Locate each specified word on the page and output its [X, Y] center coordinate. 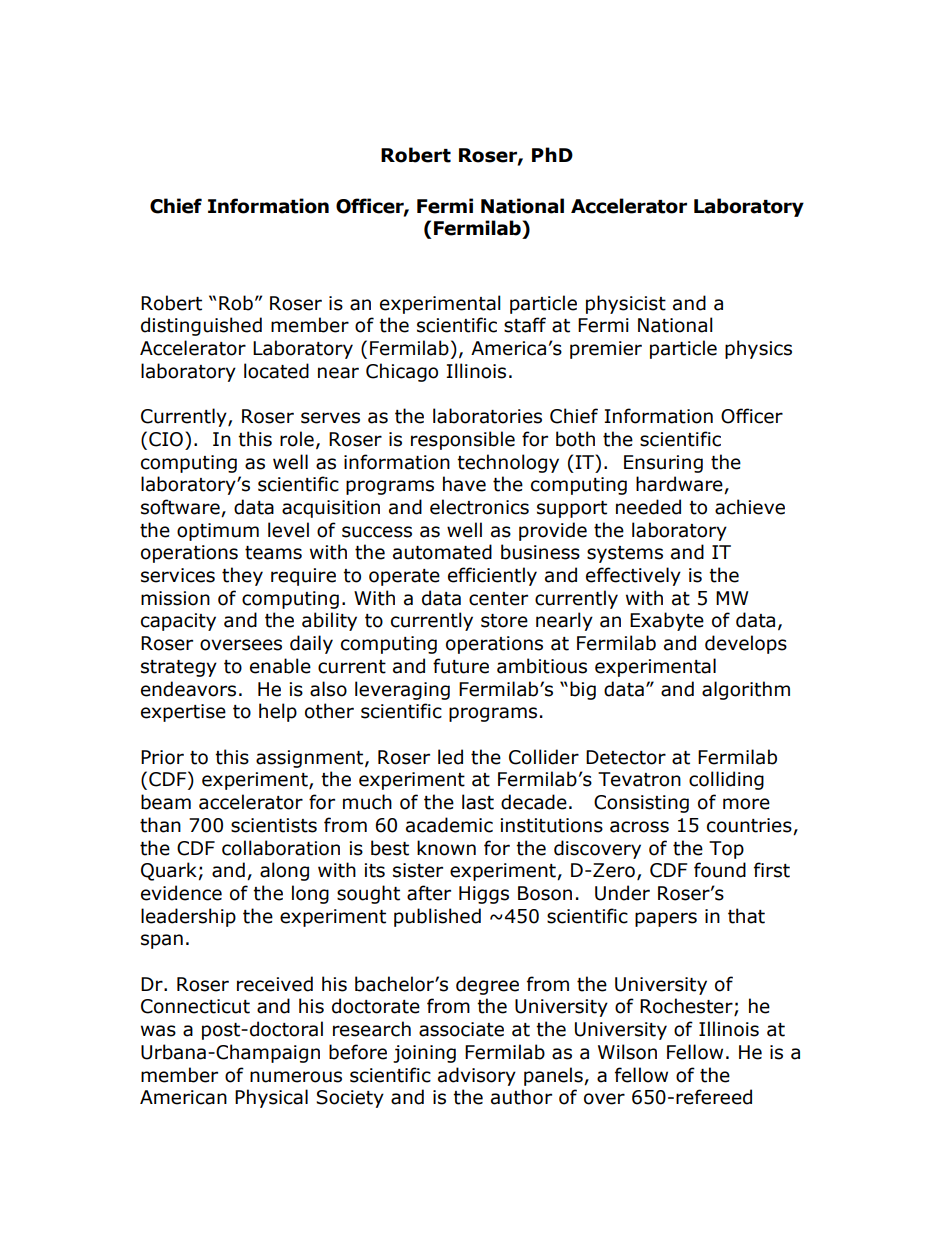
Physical [271, 1098]
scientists [274, 825]
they [242, 576]
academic [449, 825]
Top [726, 850]
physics [758, 349]
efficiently [492, 576]
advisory [477, 1076]
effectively [633, 576]
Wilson [627, 1052]
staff [525, 325]
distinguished [201, 326]
